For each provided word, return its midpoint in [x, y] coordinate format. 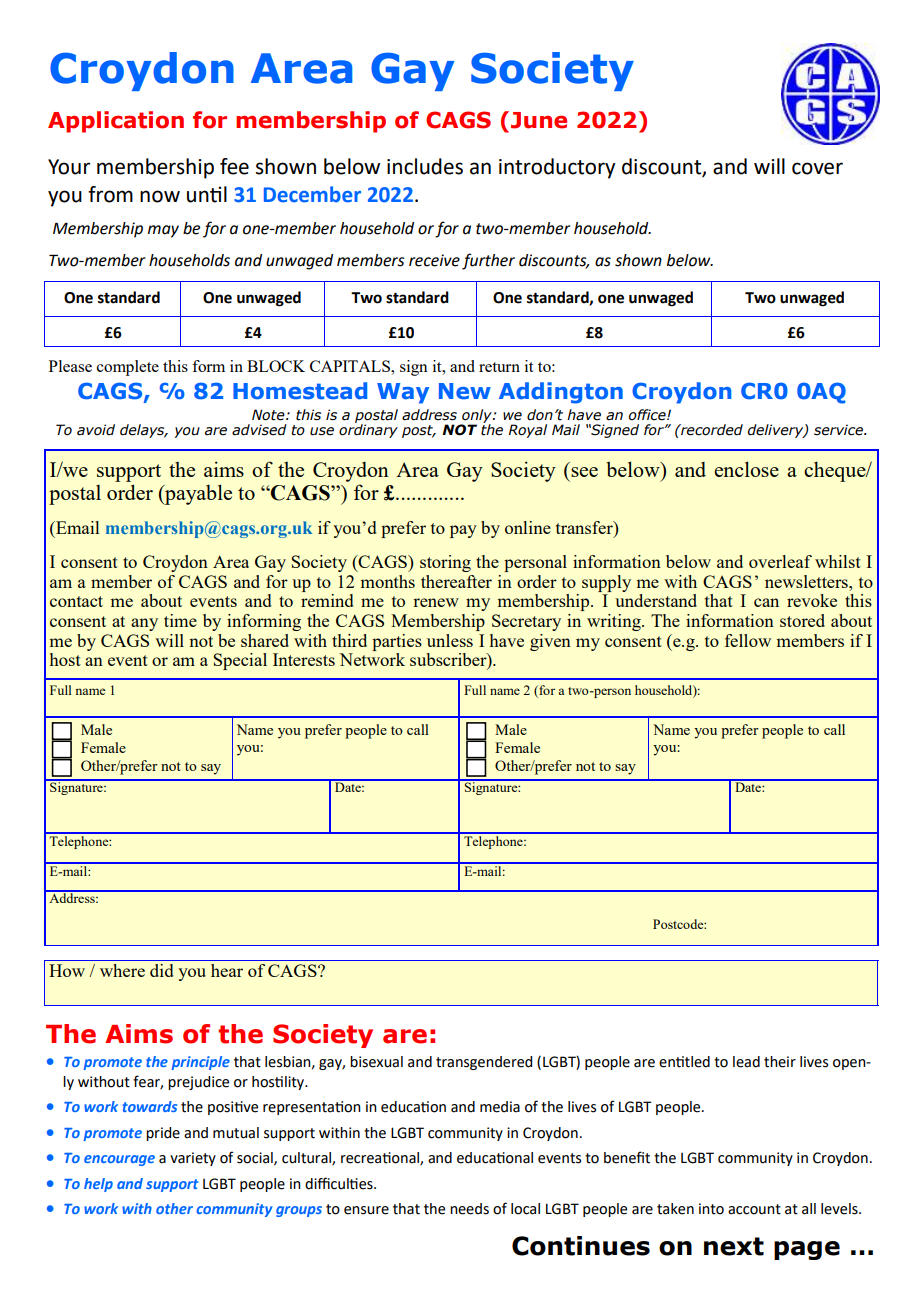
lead [746, 1062]
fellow [748, 640]
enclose [746, 469]
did [162, 970]
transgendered [484, 1063]
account [754, 1209]
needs [469, 1209]
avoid [96, 430]
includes [425, 166]
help [98, 1185]
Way [403, 393]
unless [450, 640]
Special [240, 661]
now [160, 196]
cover [817, 168]
